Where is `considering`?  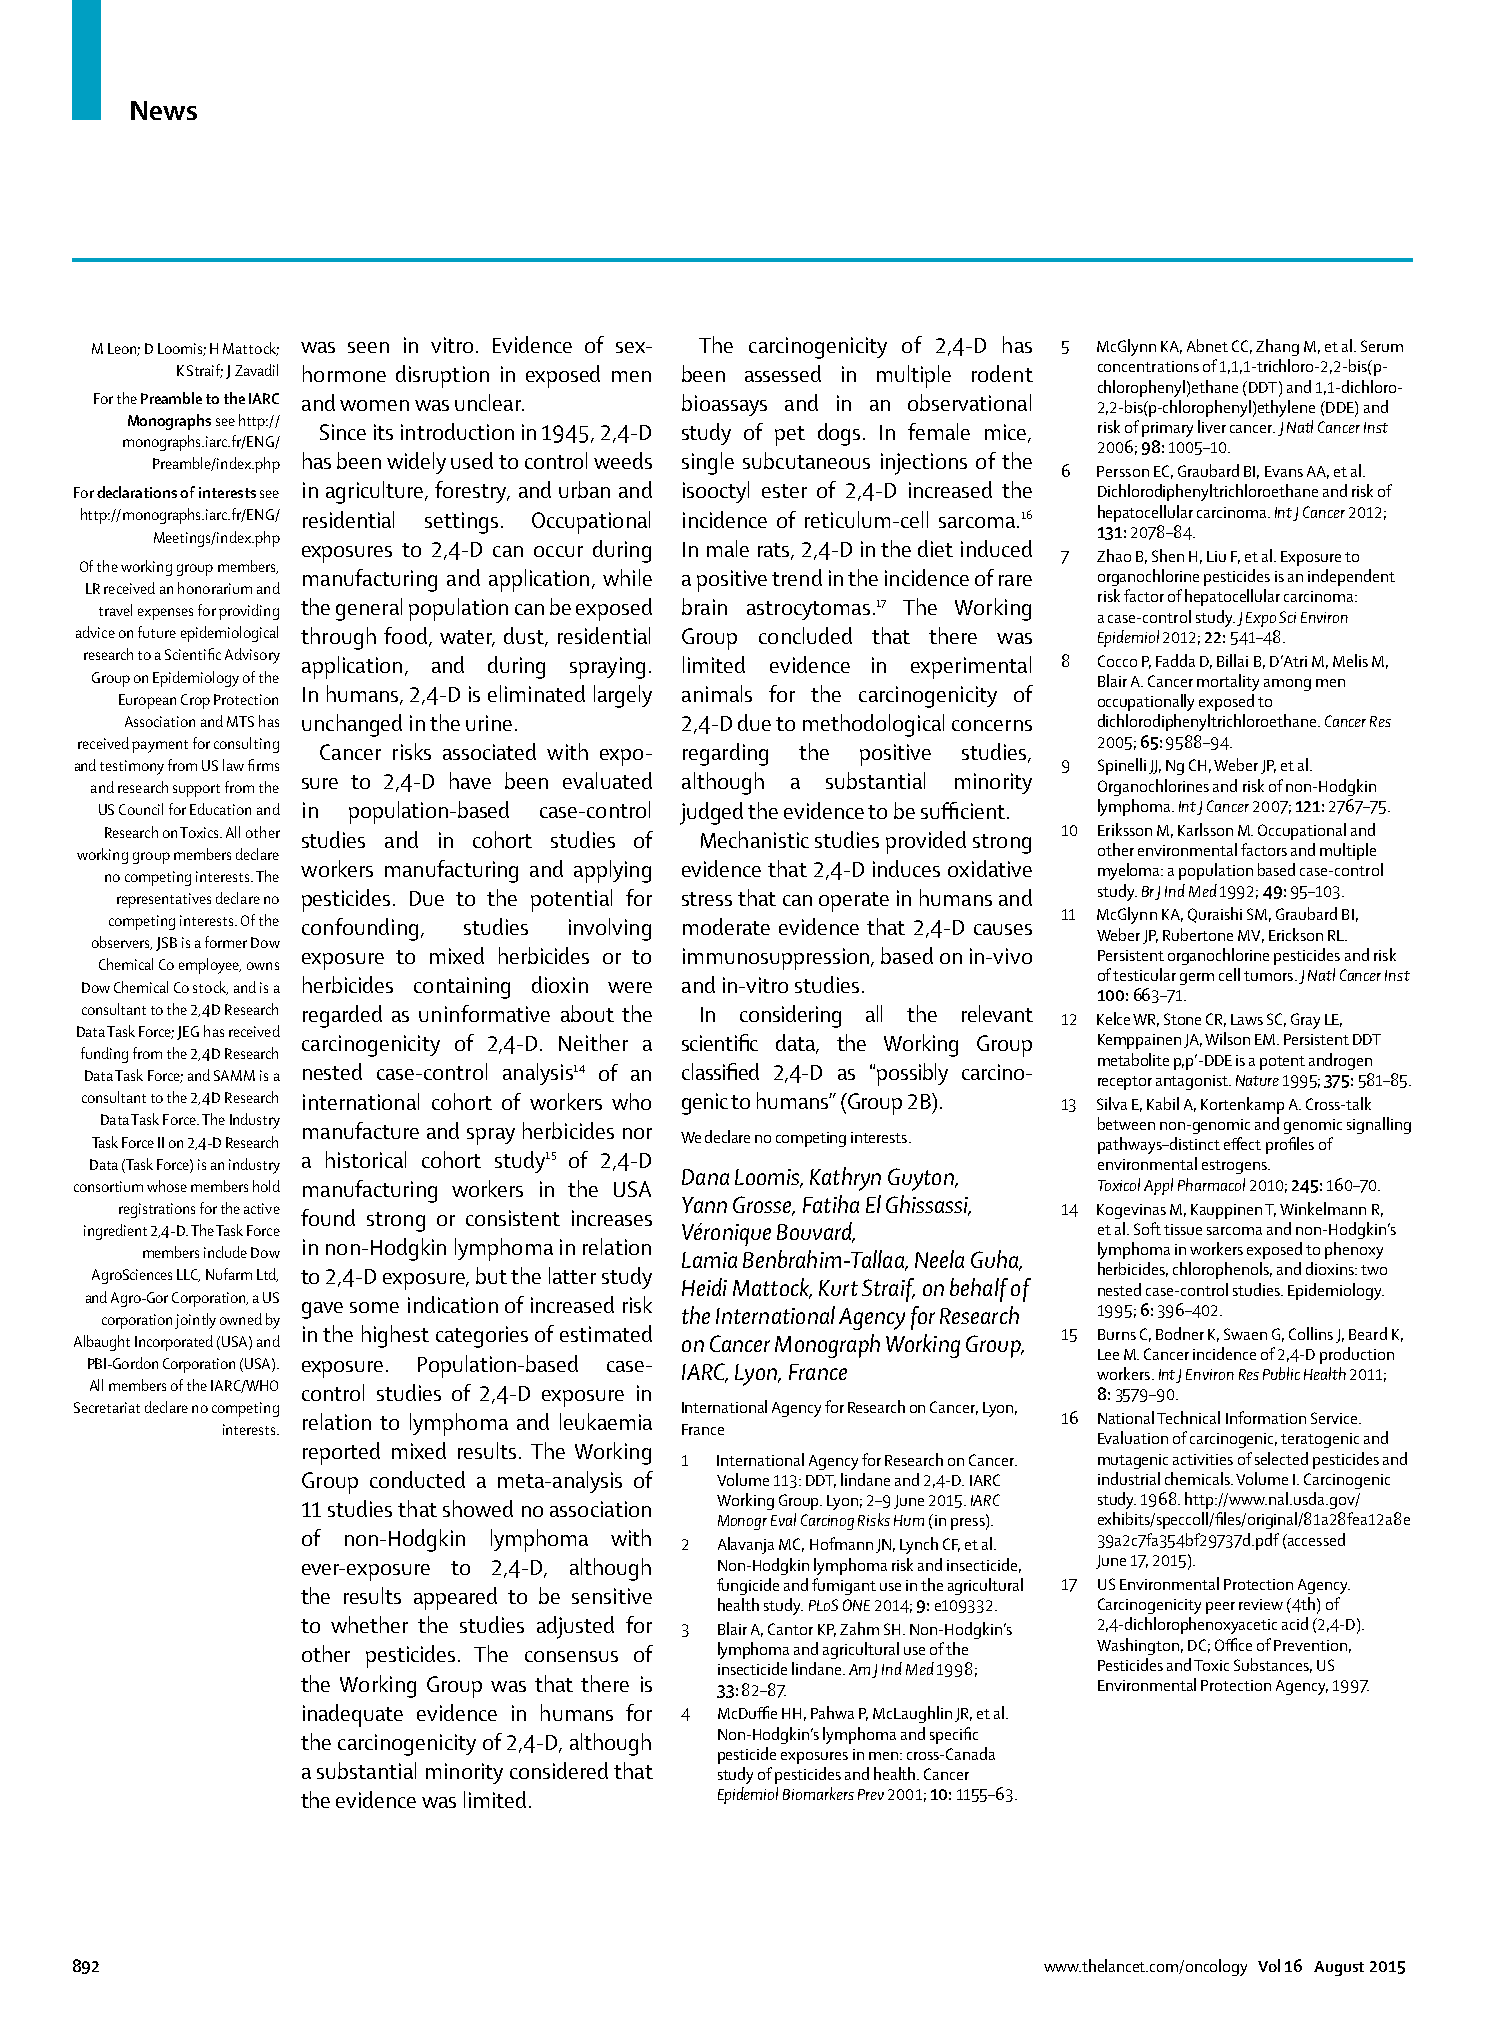 considering is located at coordinates (790, 1016).
